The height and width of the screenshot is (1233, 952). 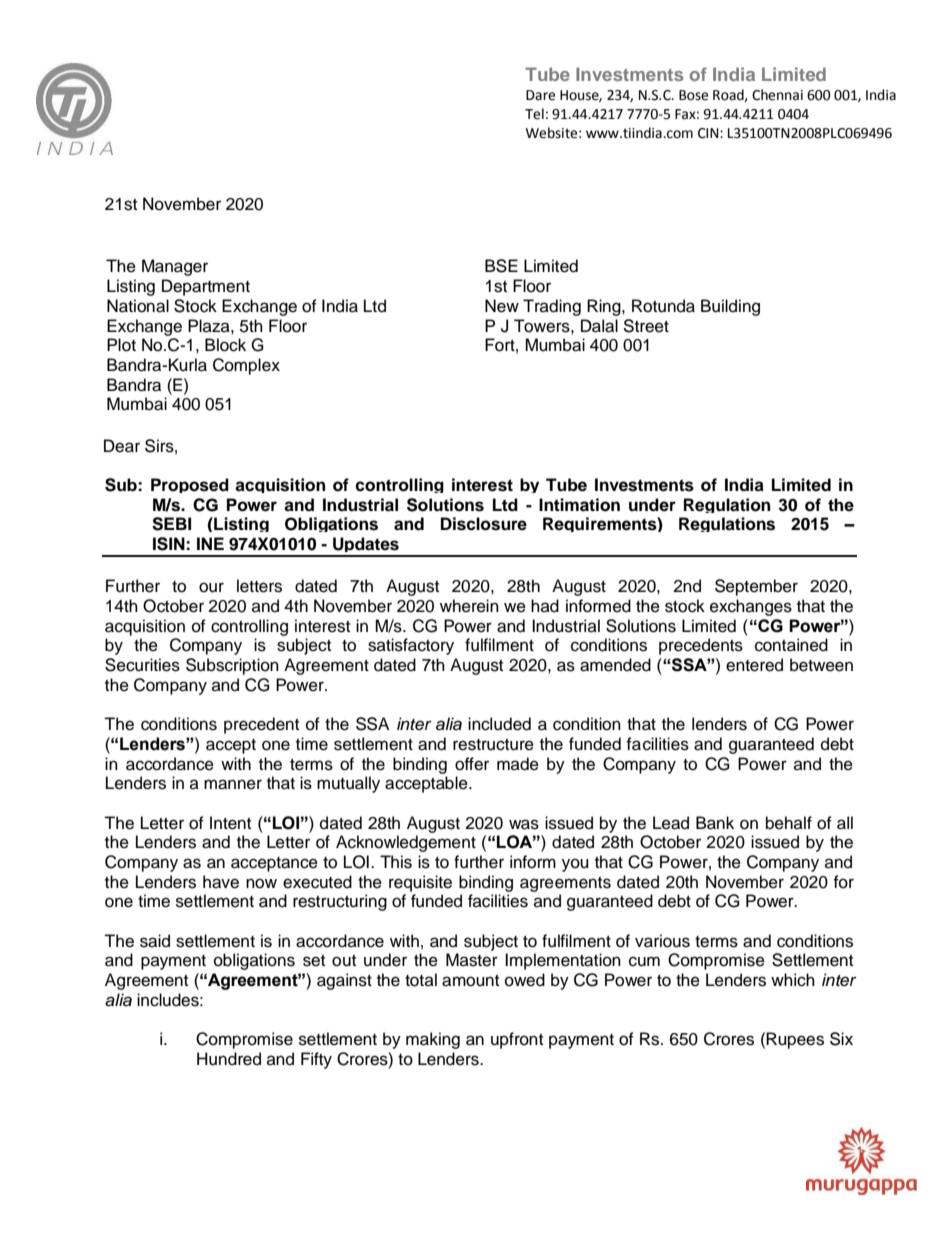 I want to click on CIN, so click(x=709, y=133).
